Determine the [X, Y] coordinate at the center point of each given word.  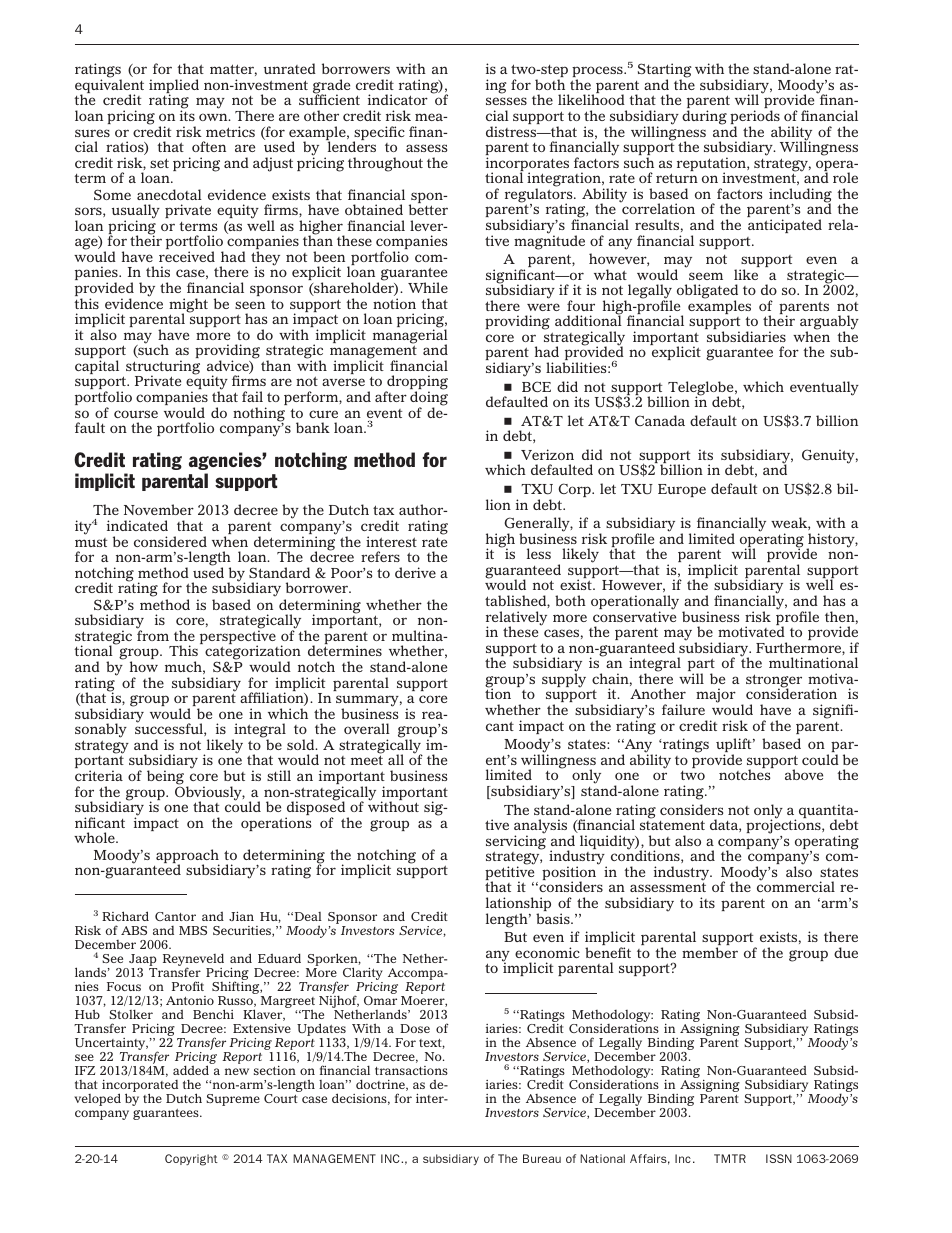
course [136, 414]
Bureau [542, 1158]
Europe [682, 490]
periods [755, 118]
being [165, 778]
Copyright [191, 1160]
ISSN [779, 1158]
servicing [516, 842]
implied [174, 87]
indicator [398, 99]
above [804, 774]
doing [429, 399]
